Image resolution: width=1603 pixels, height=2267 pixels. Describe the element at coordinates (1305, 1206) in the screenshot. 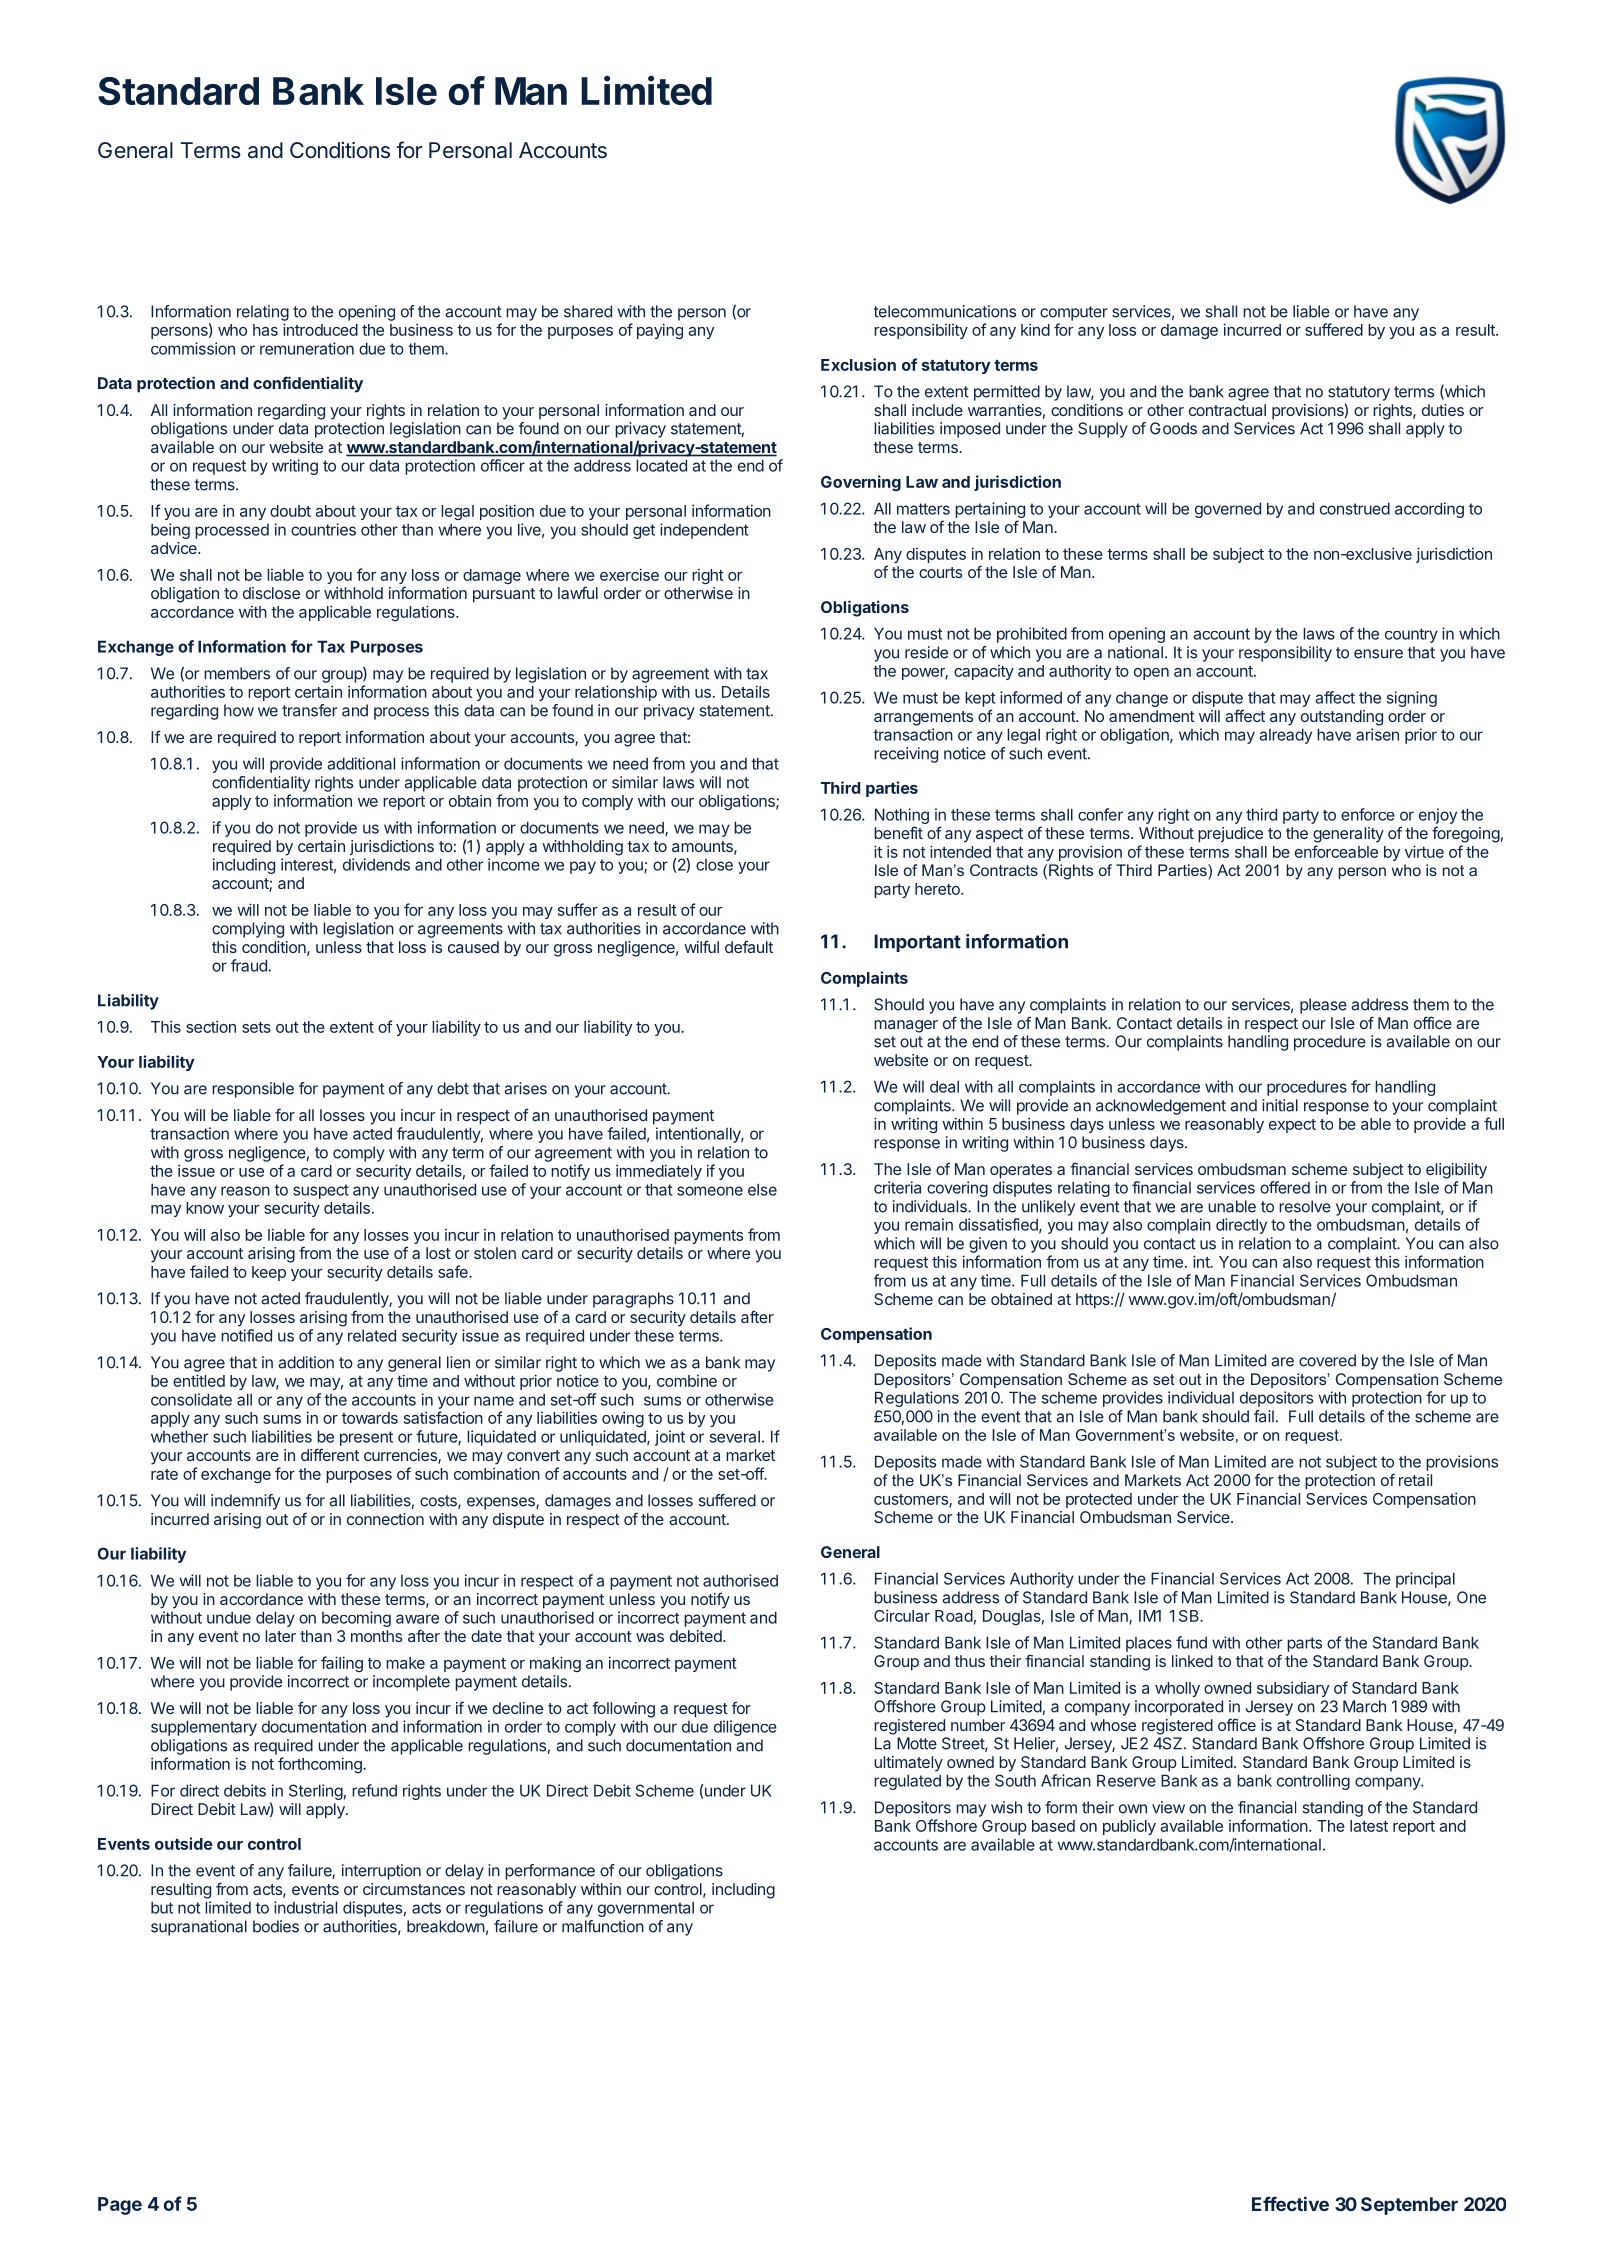

I see `resolve` at that location.
